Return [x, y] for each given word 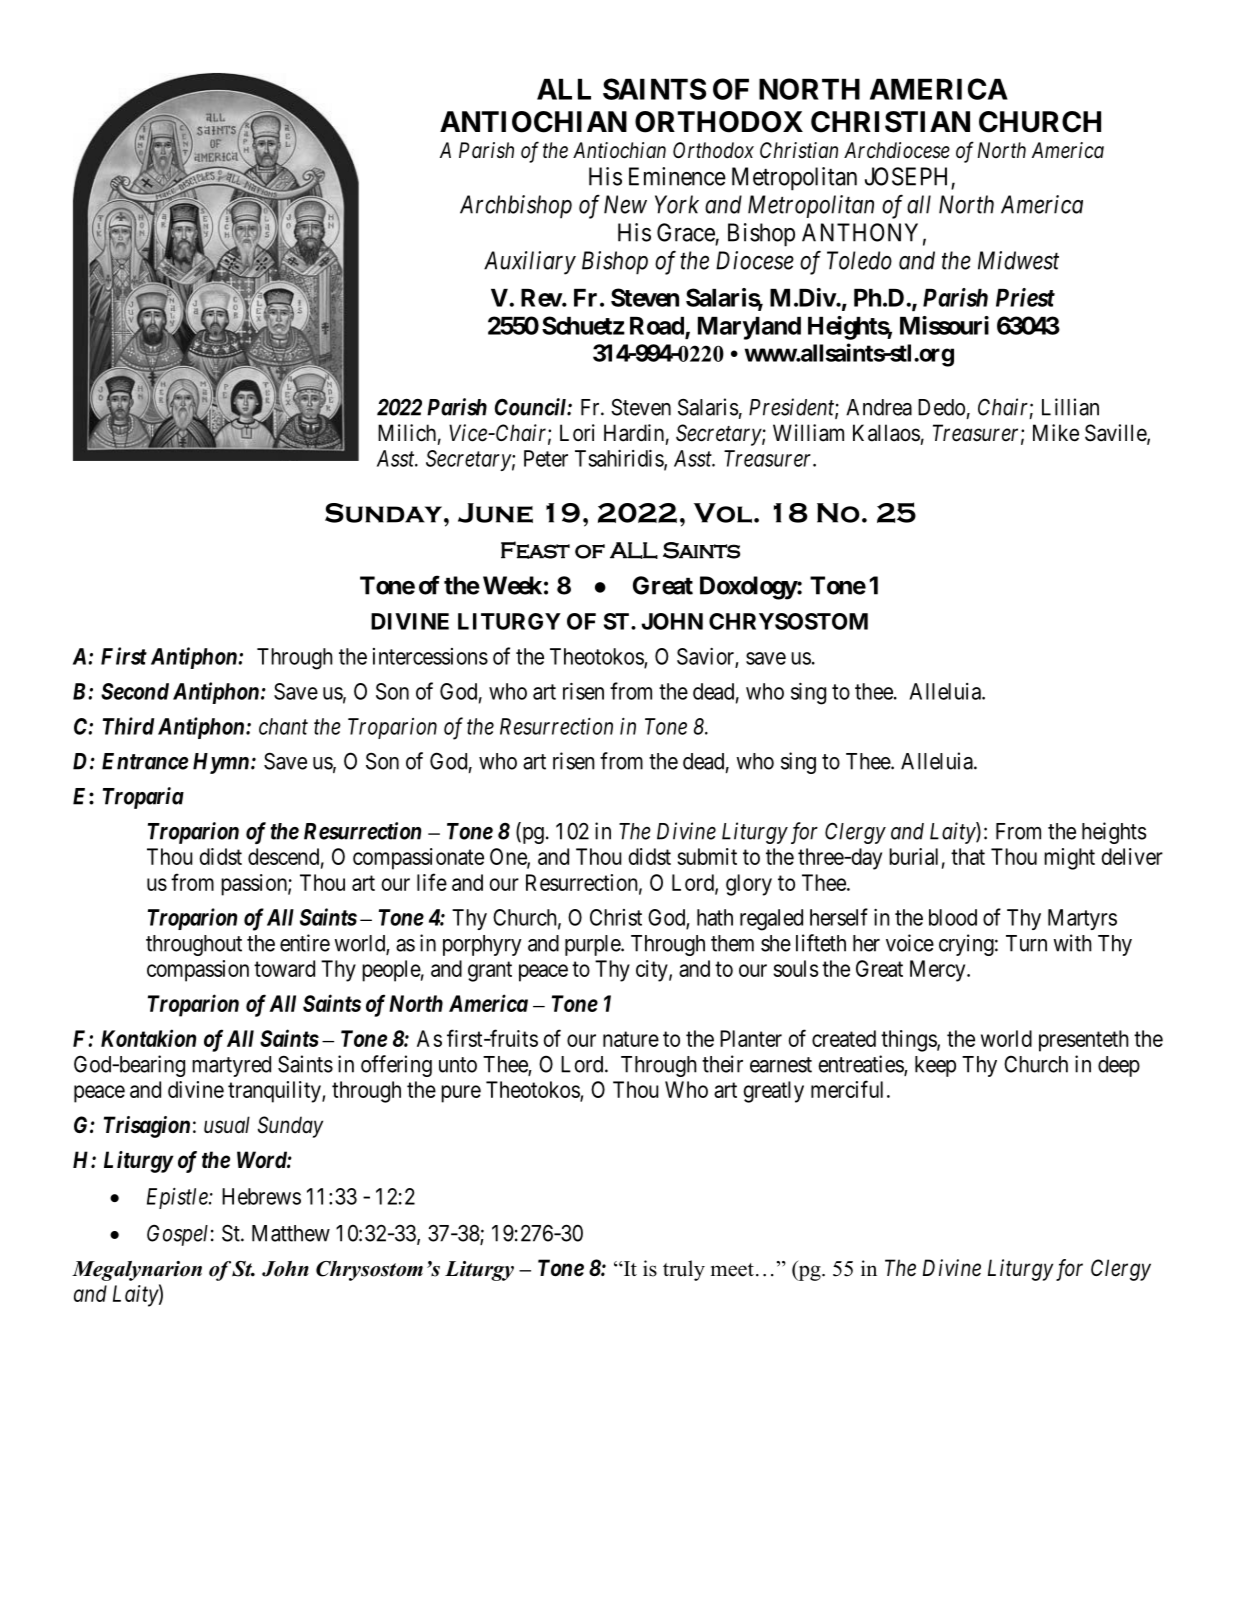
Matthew [291, 1233]
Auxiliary [530, 263]
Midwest [1018, 260]
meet [732, 1270]
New [625, 204]
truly [684, 1270]
